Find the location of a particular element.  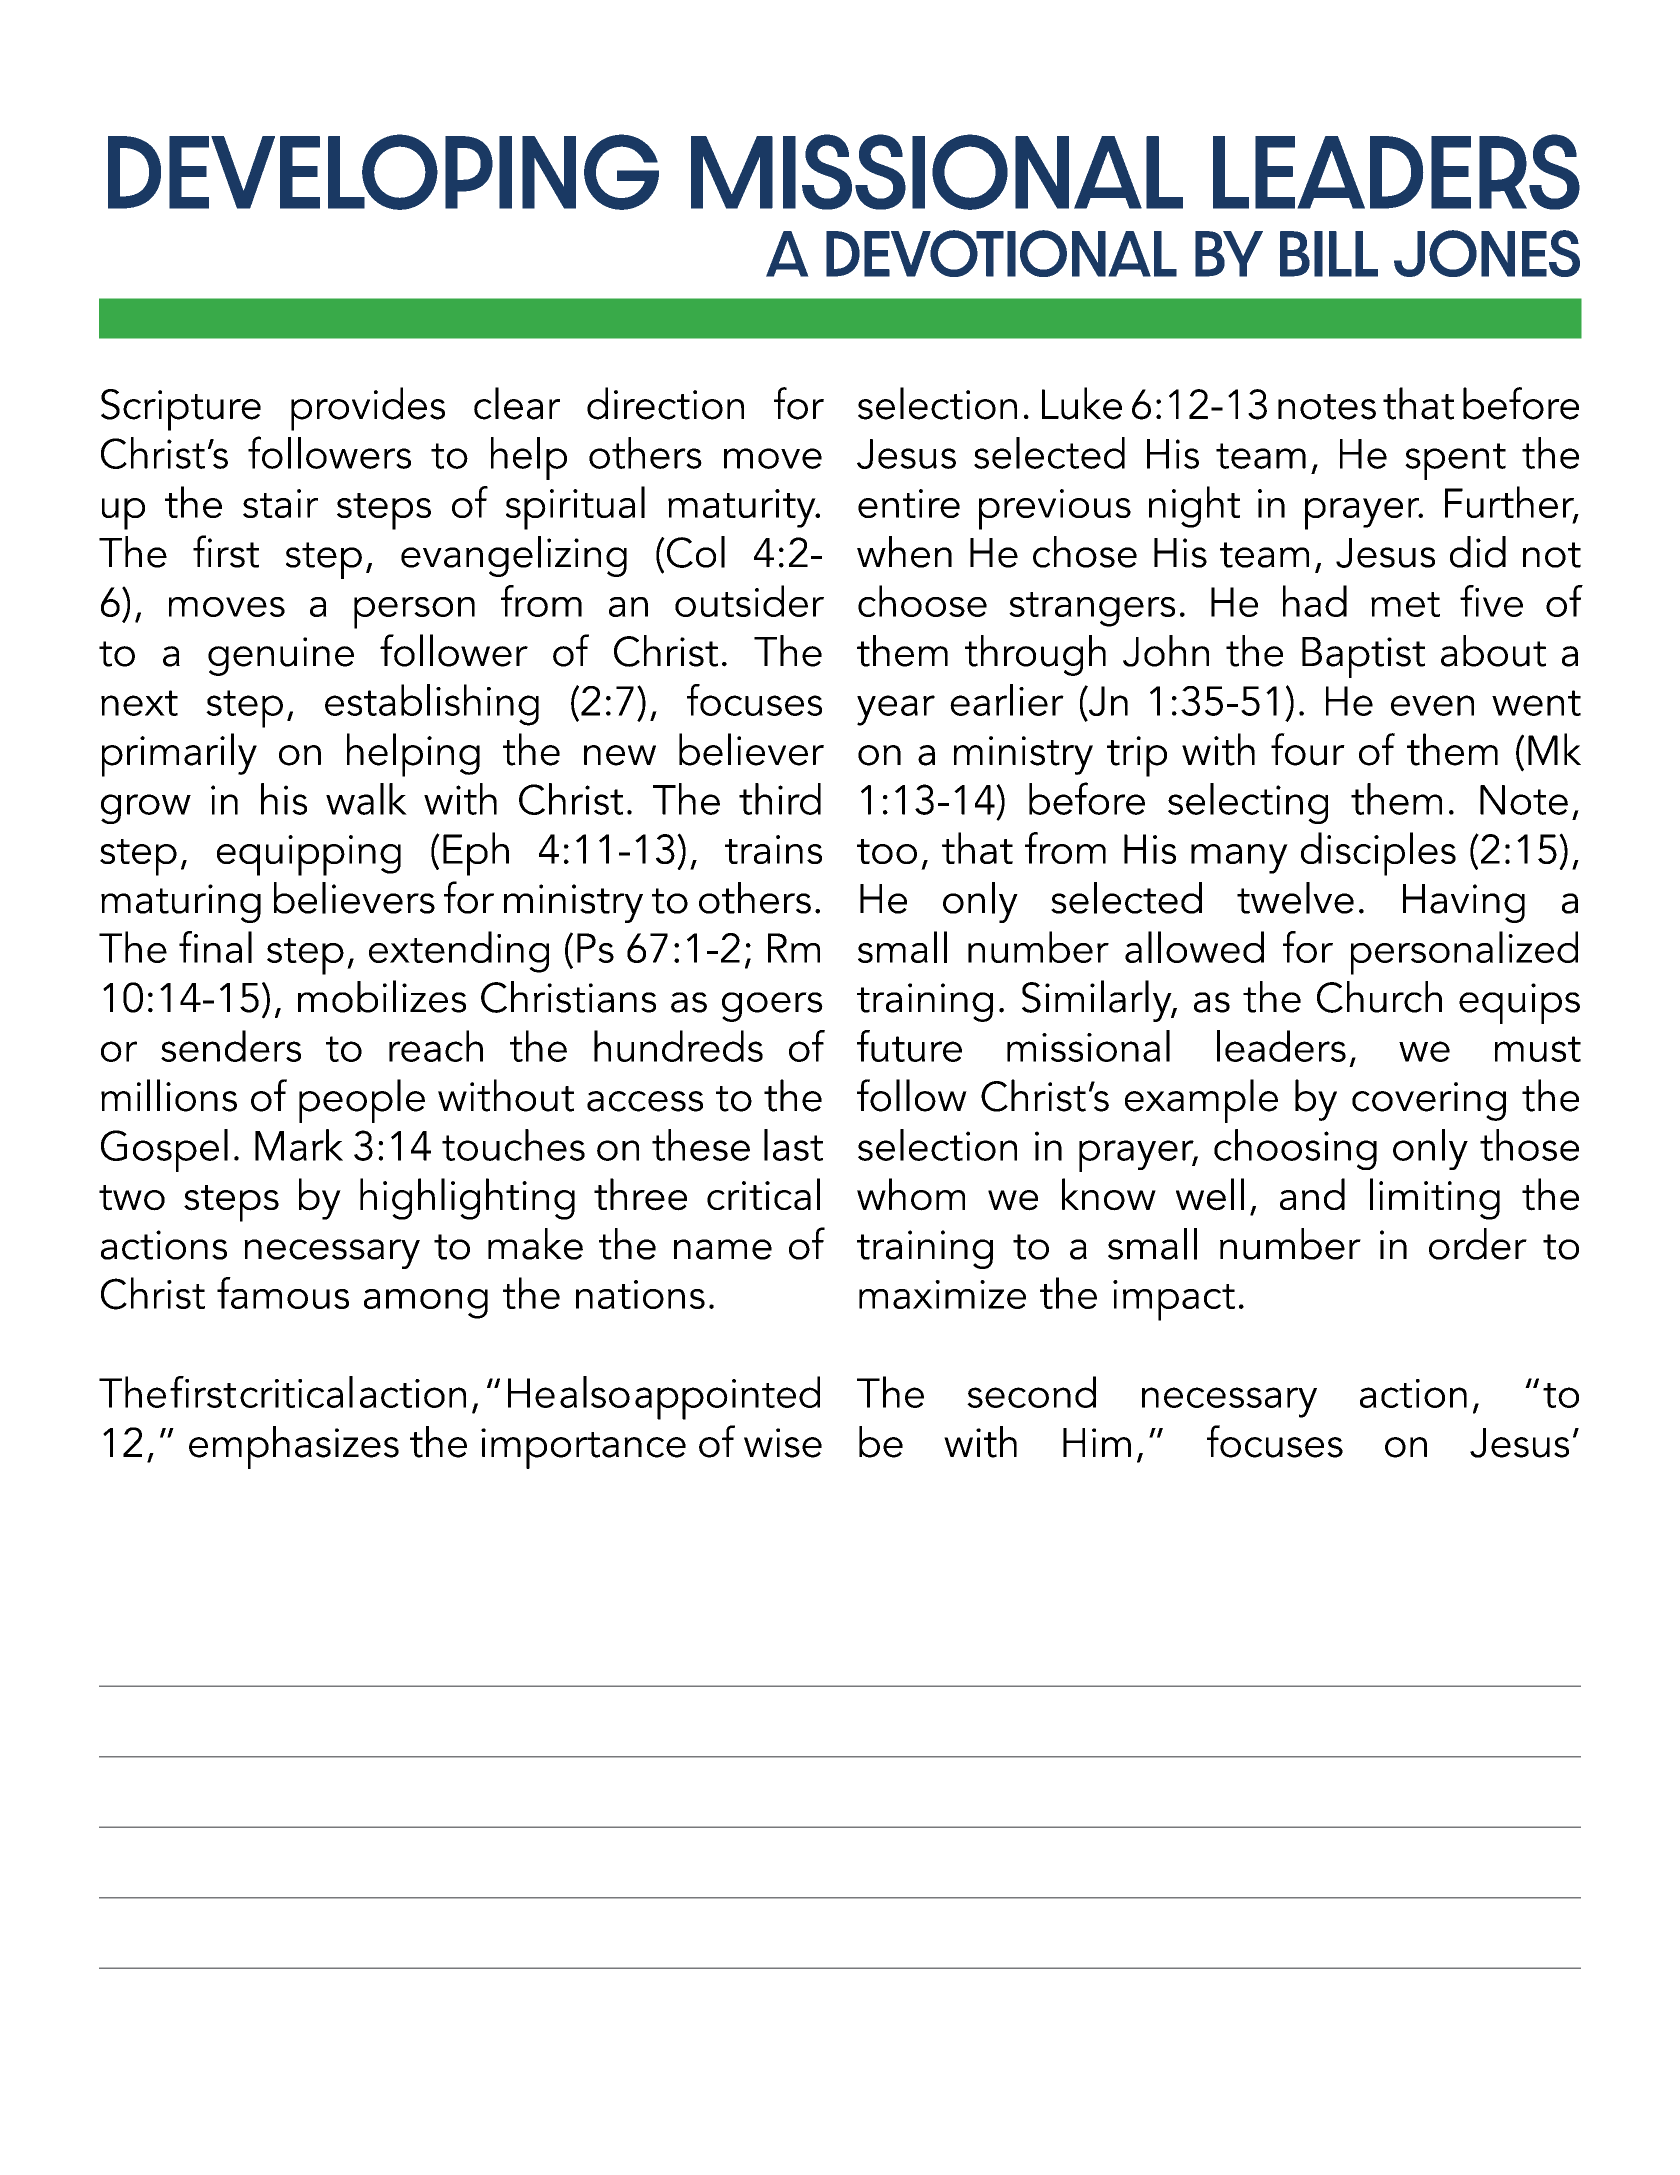

Church is located at coordinates (1379, 997).
